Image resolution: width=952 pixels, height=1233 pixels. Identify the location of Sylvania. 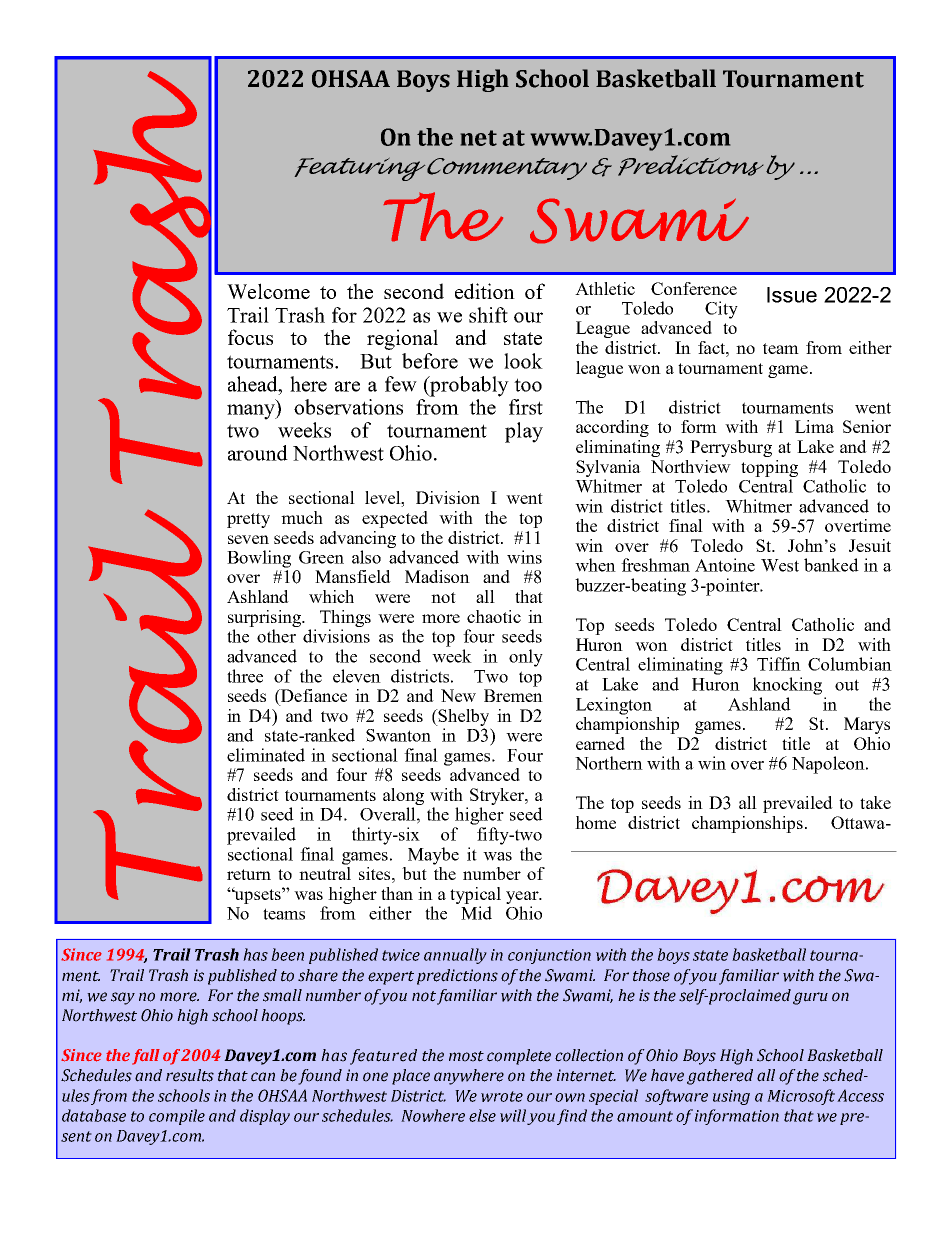
(608, 468).
